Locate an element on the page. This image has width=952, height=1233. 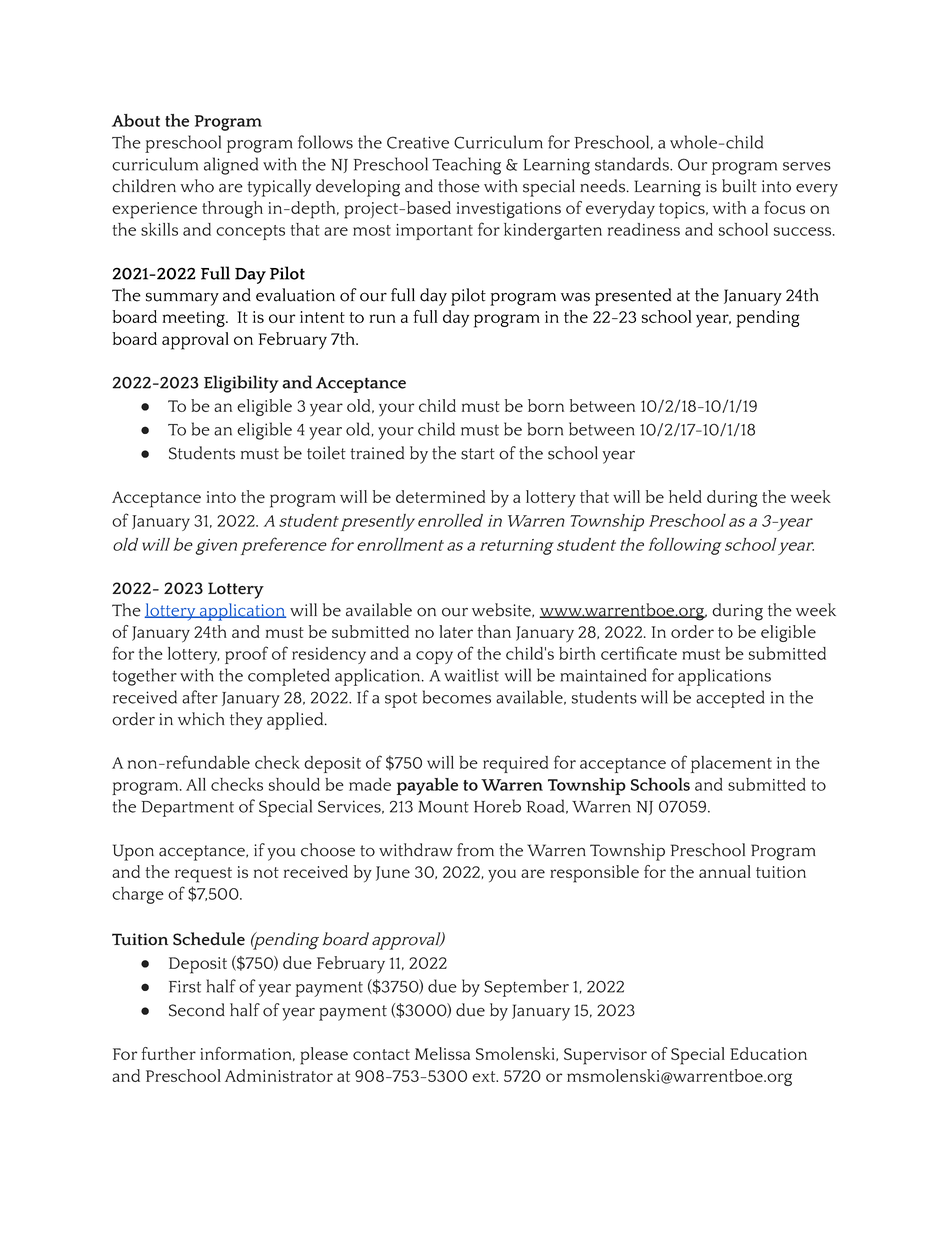
toilet is located at coordinates (326, 453).
